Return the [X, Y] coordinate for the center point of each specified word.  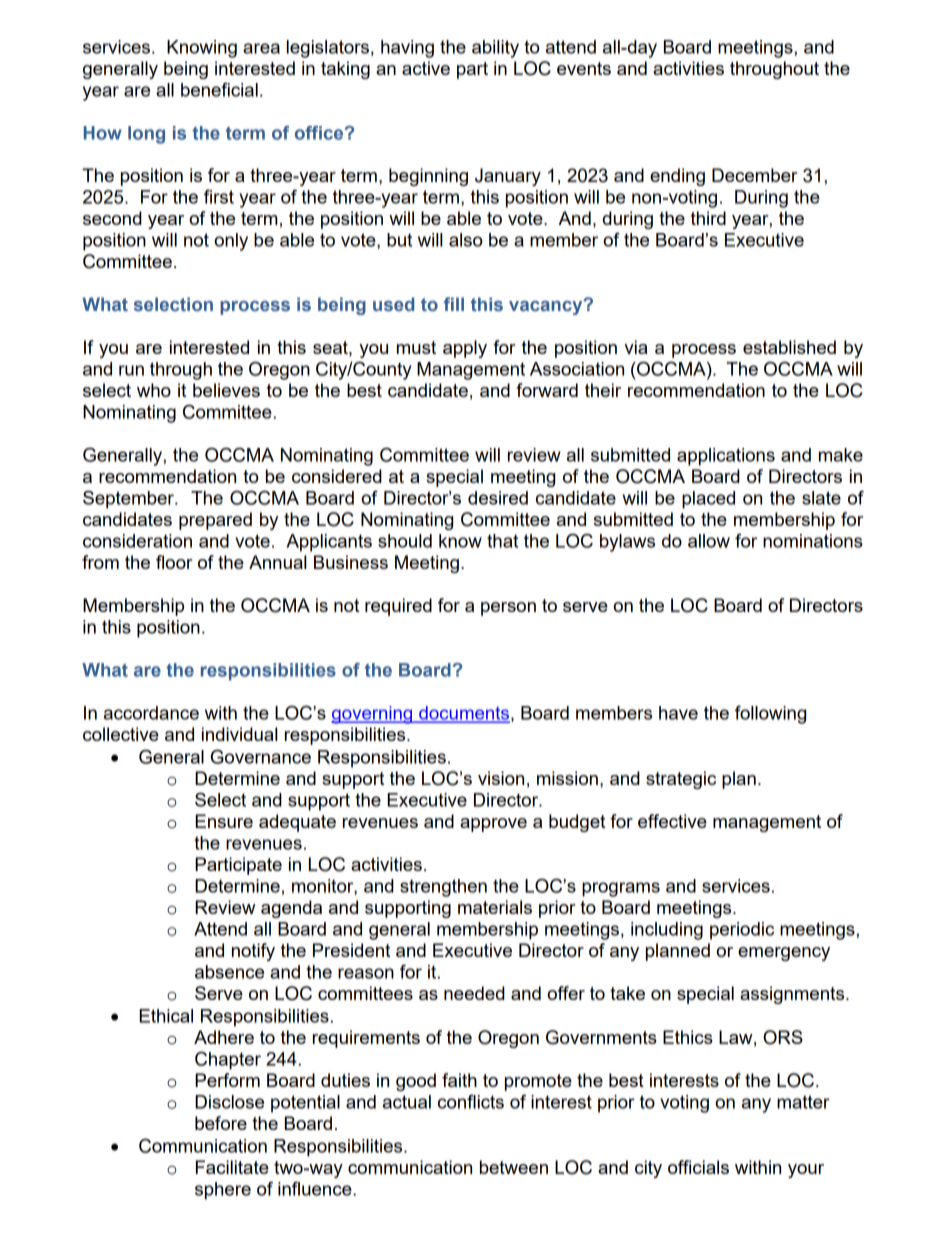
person [508, 609]
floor [174, 562]
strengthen [443, 888]
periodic [742, 931]
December [755, 175]
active [426, 68]
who [154, 390]
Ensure [224, 821]
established [789, 347]
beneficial [219, 89]
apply [465, 349]
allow [709, 541]
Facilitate [232, 1167]
